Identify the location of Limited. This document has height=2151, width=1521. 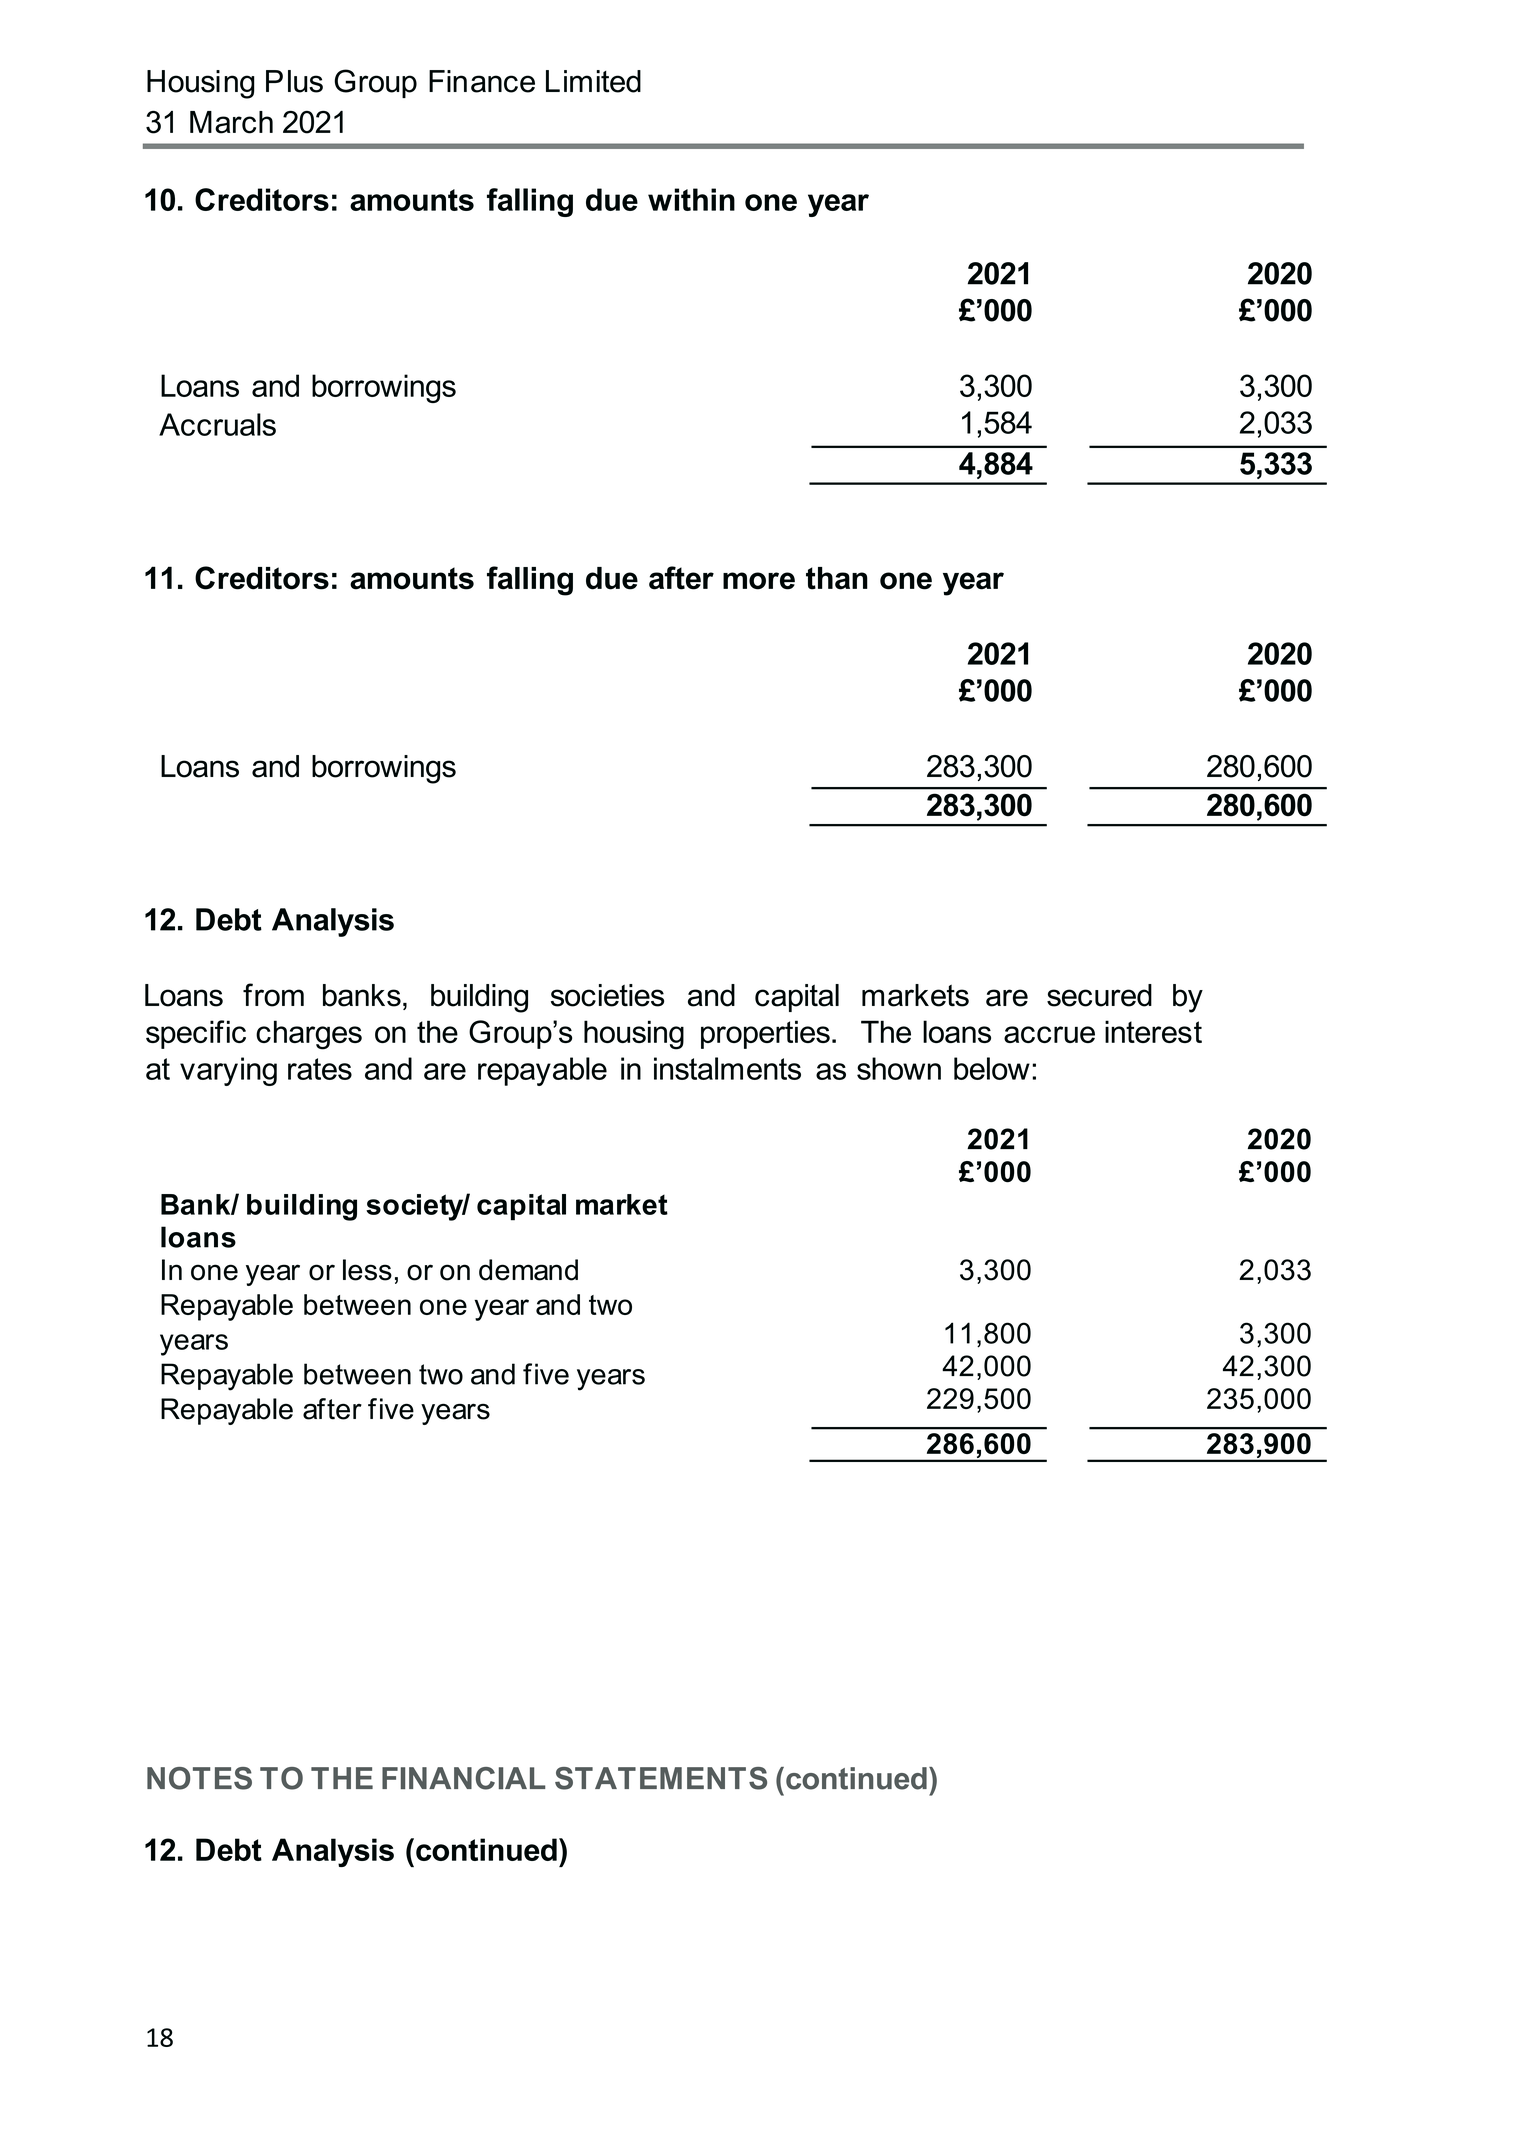
(593, 81).
